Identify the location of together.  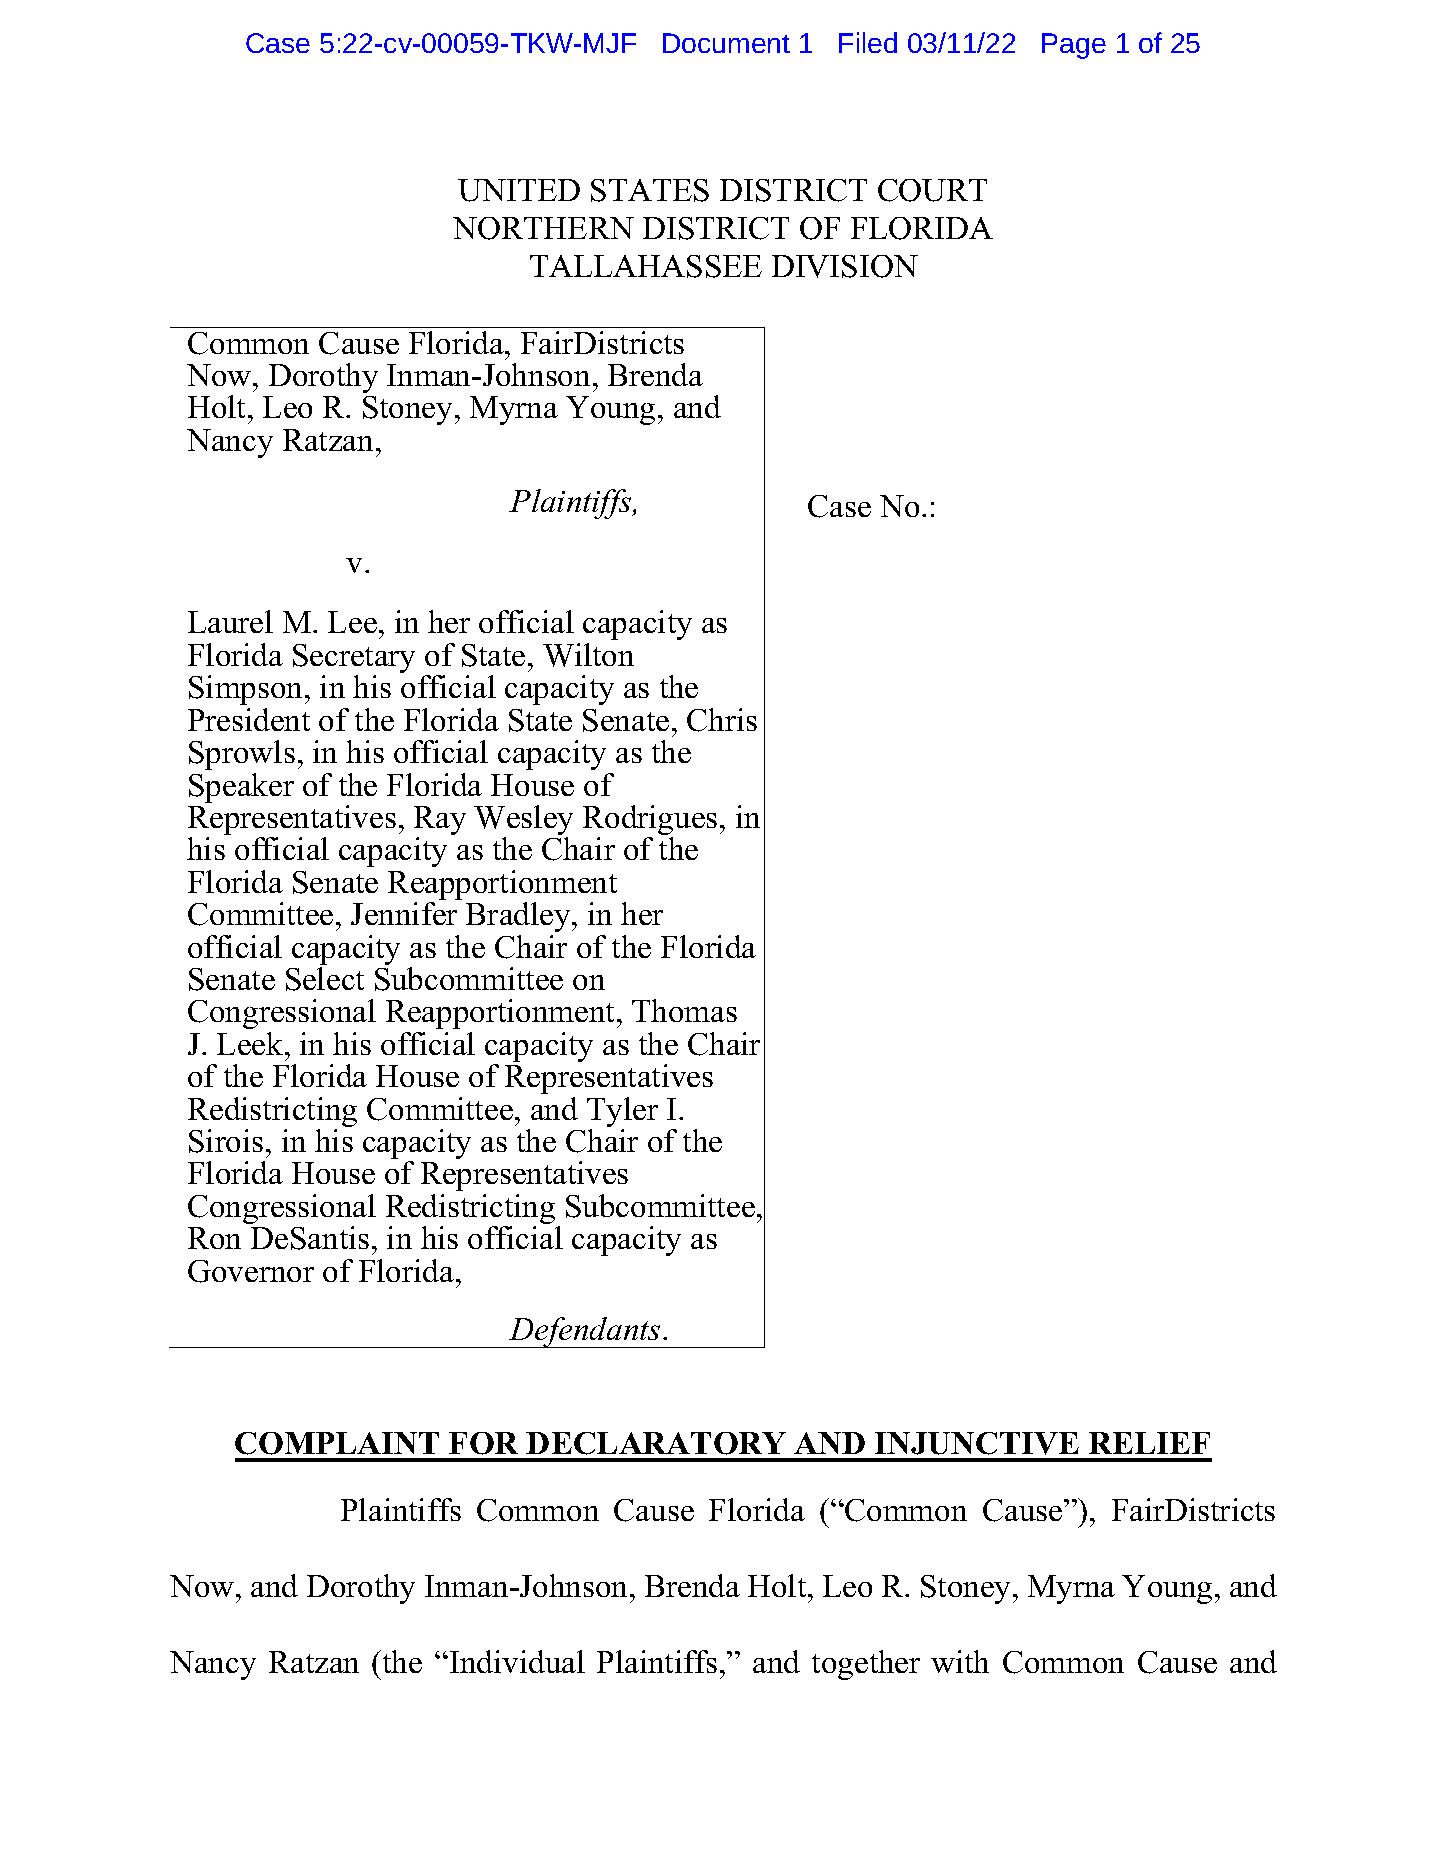
(866, 1665).
